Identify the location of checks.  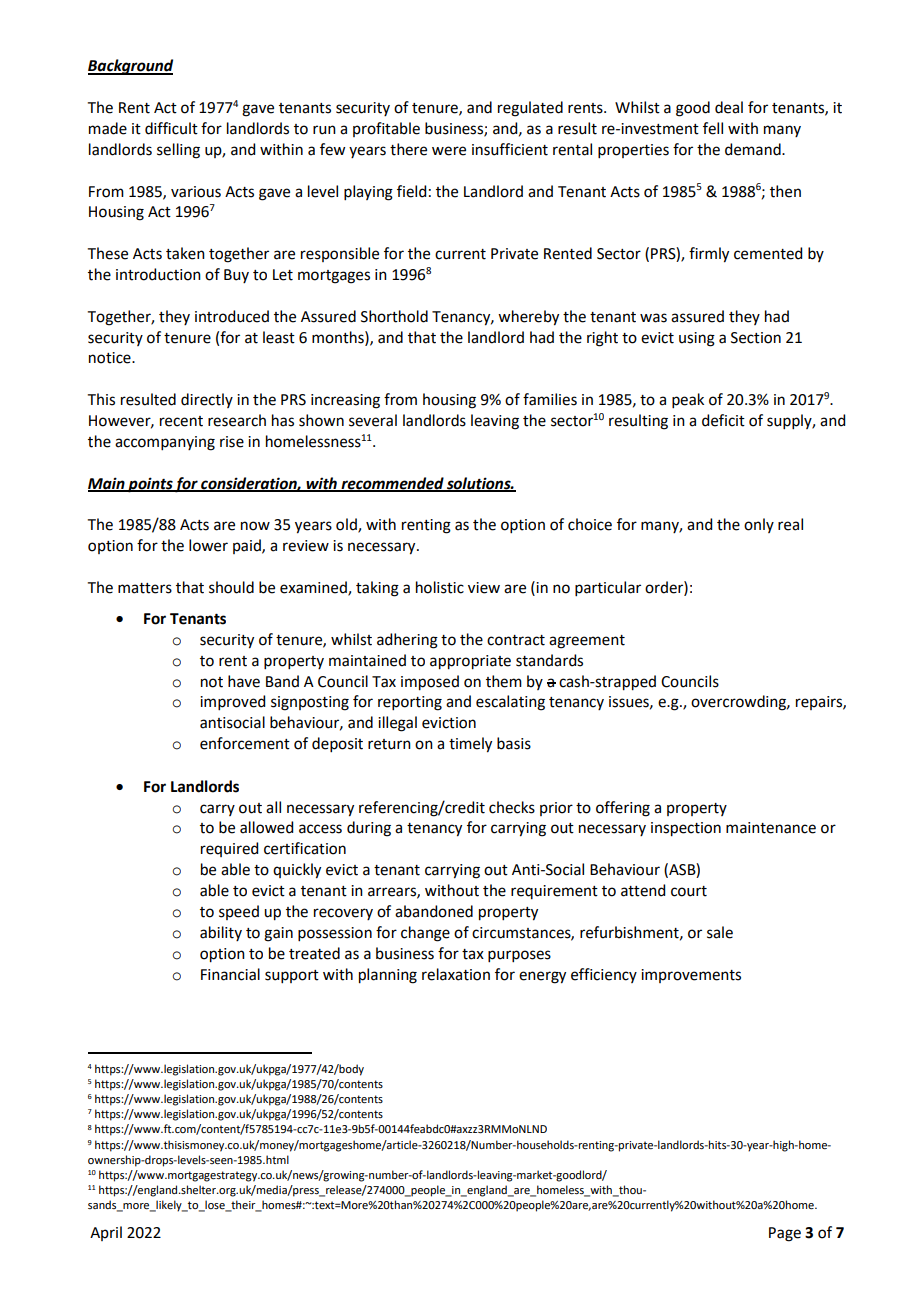
(512, 807).
